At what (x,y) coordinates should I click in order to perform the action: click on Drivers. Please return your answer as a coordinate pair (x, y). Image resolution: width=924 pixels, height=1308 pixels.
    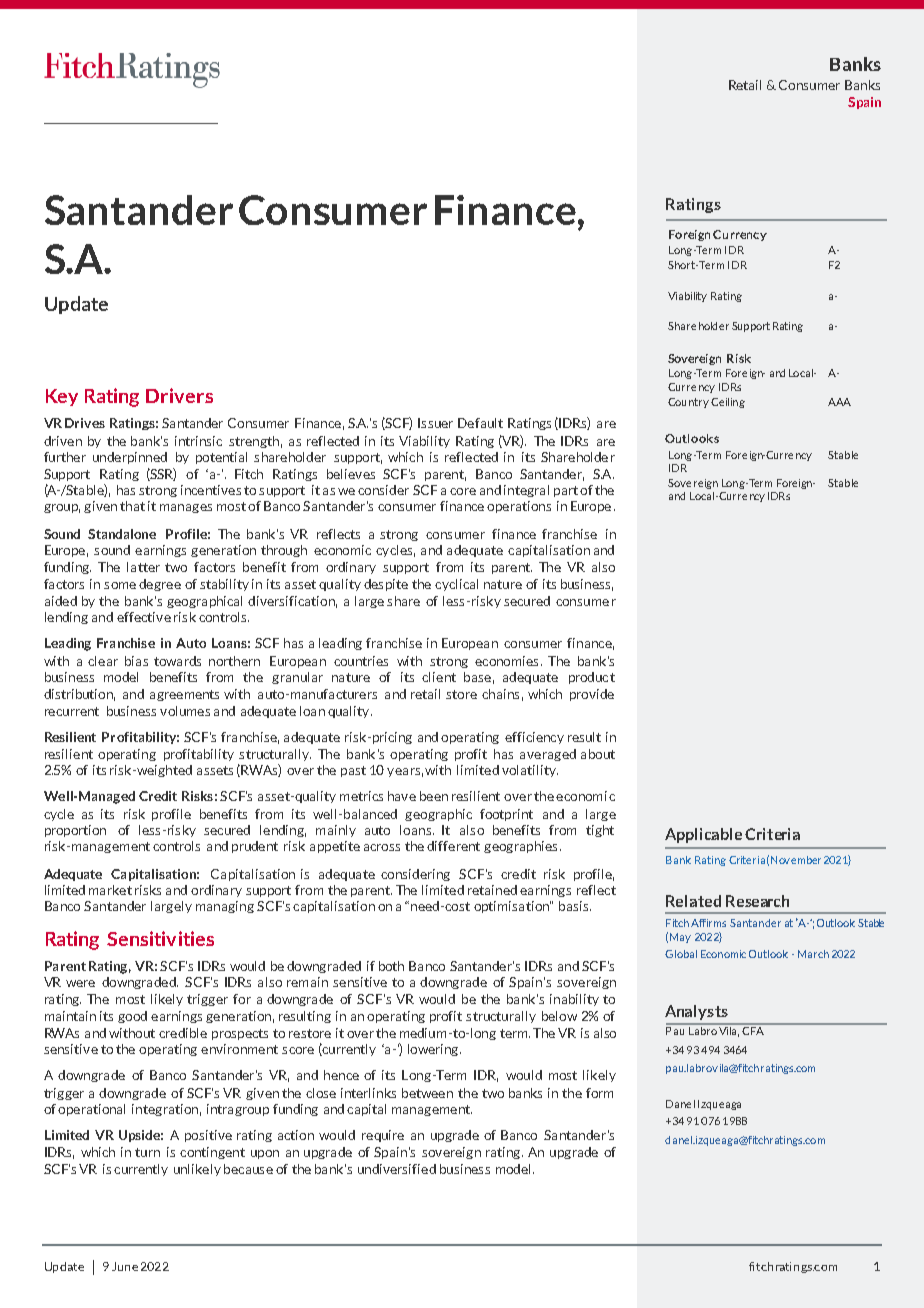
    Looking at the image, I should click on (179, 395).
